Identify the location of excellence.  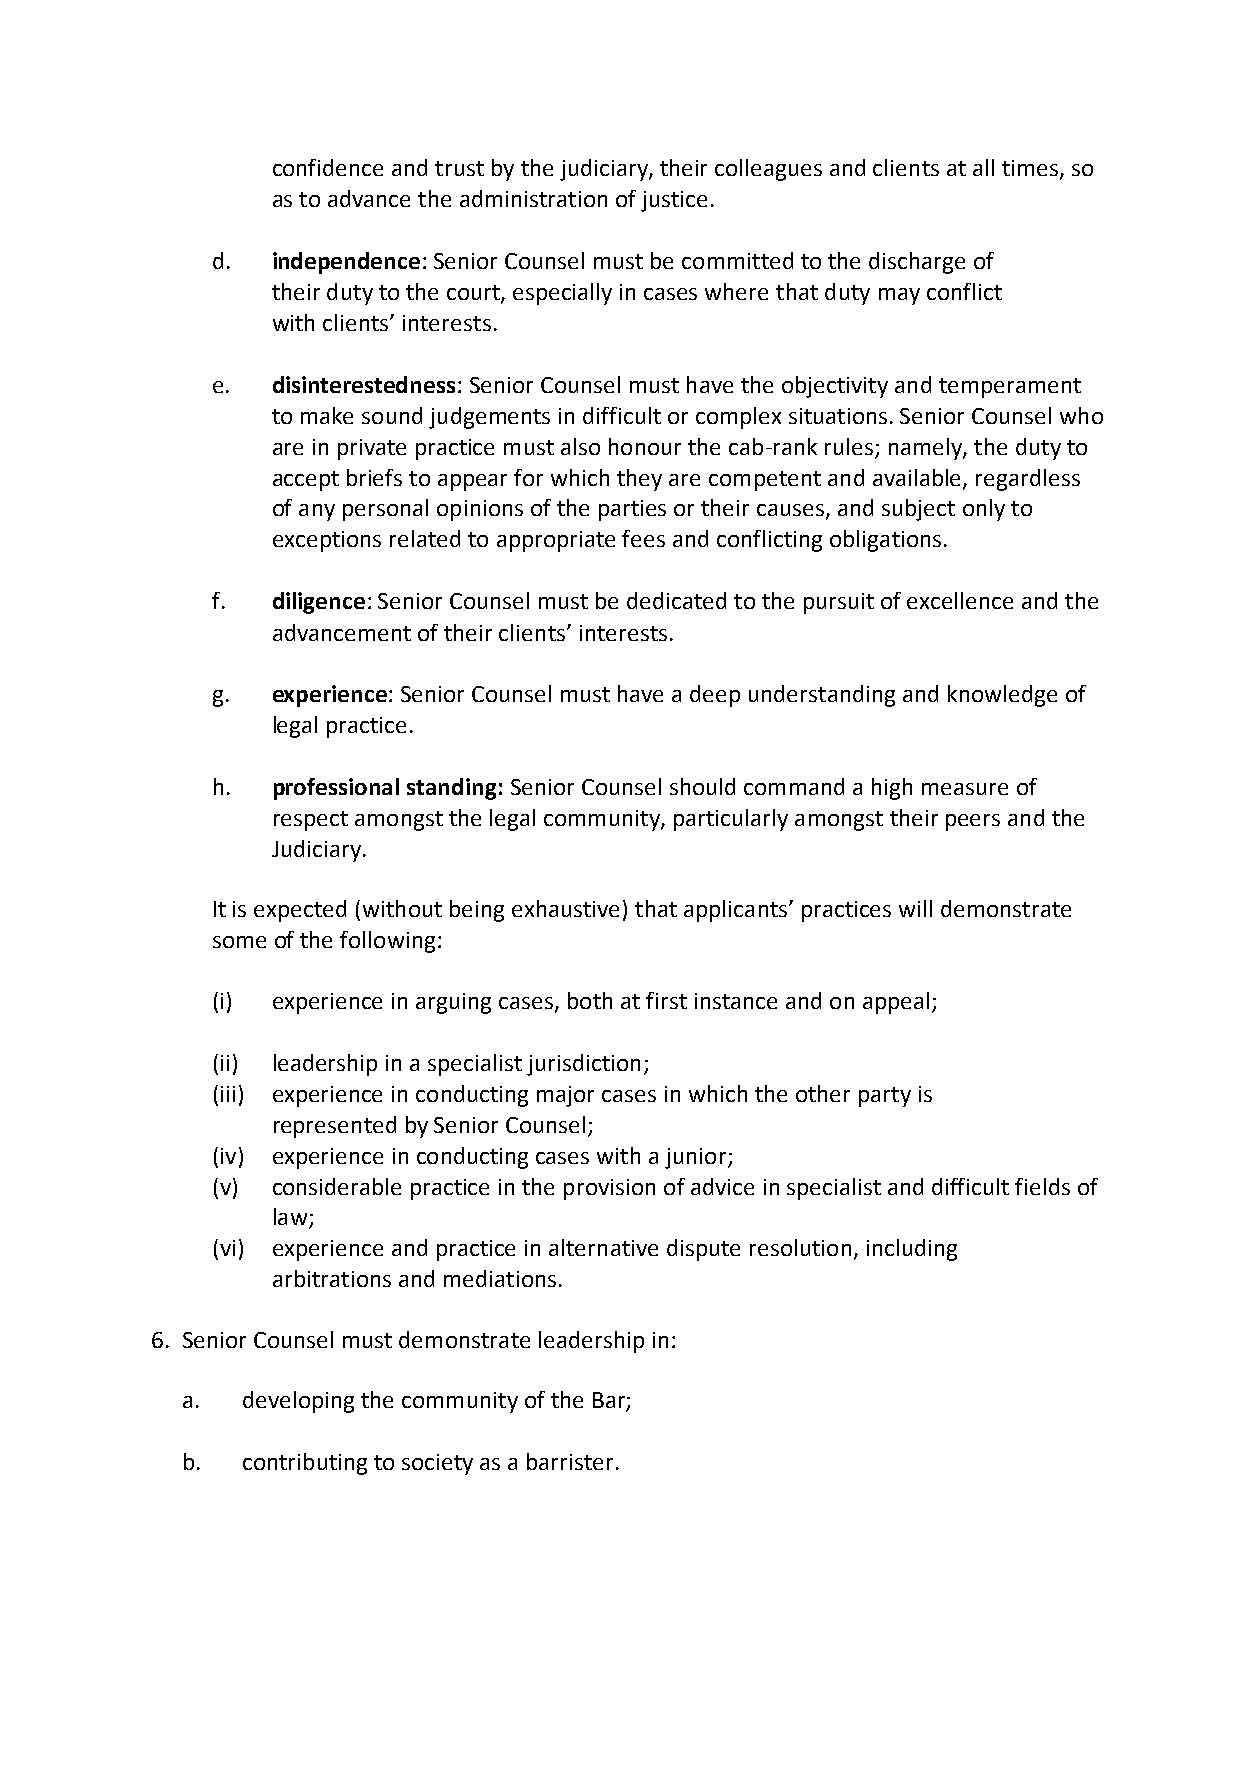
(960, 600).
